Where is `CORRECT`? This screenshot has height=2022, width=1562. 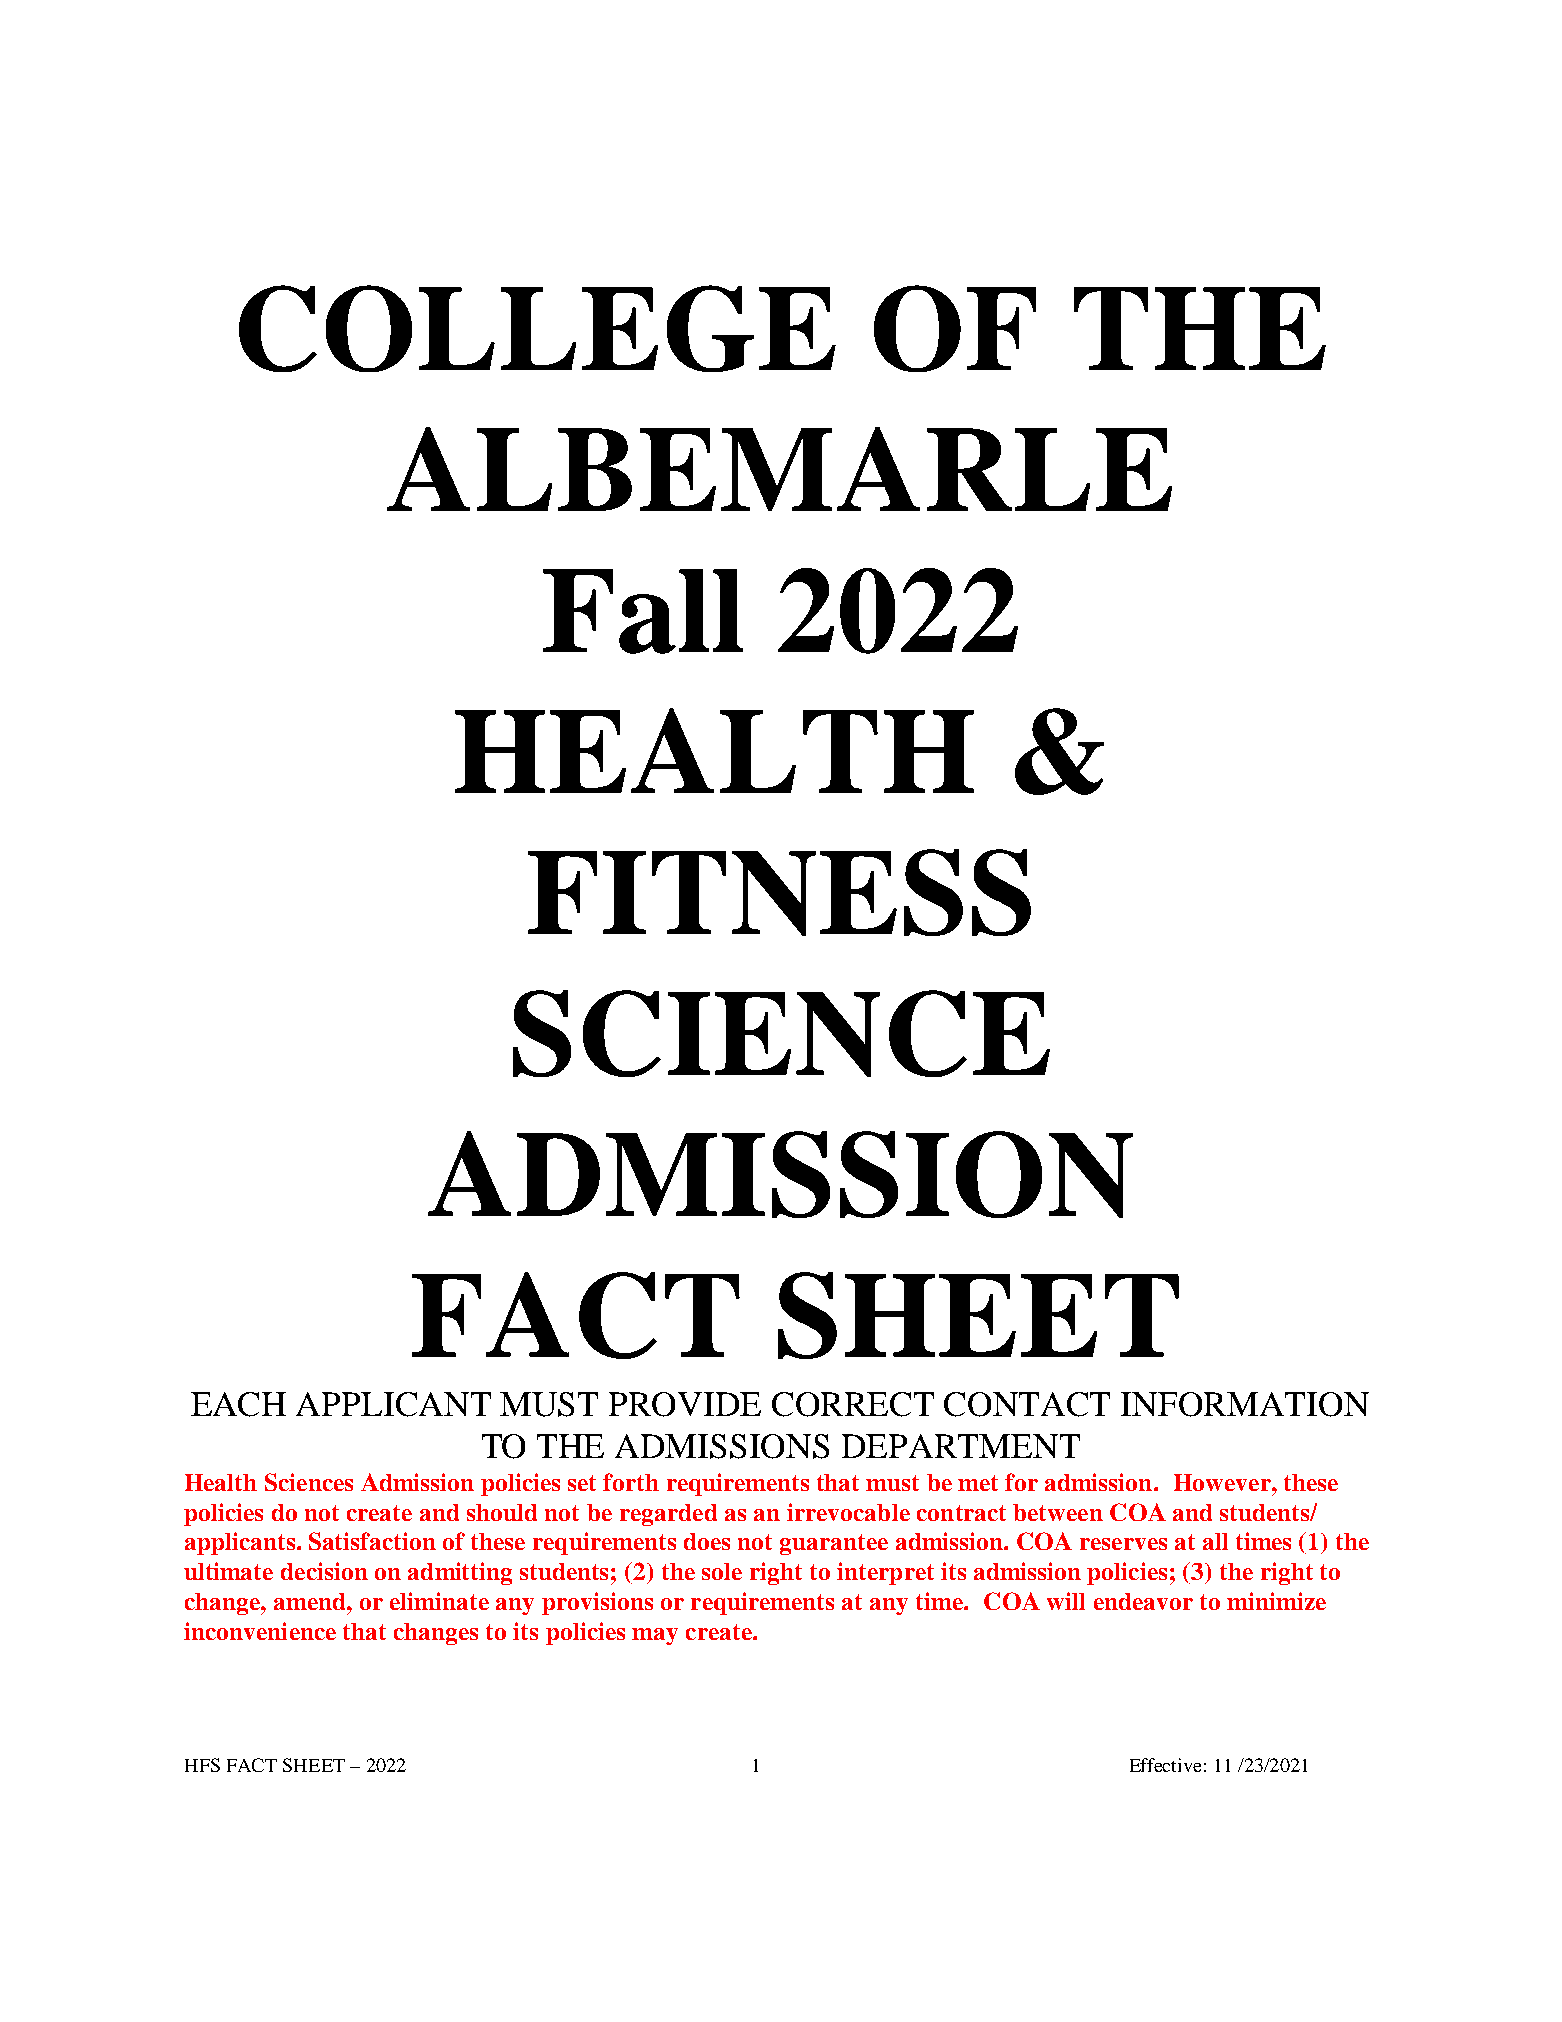 CORRECT is located at coordinates (853, 1404).
